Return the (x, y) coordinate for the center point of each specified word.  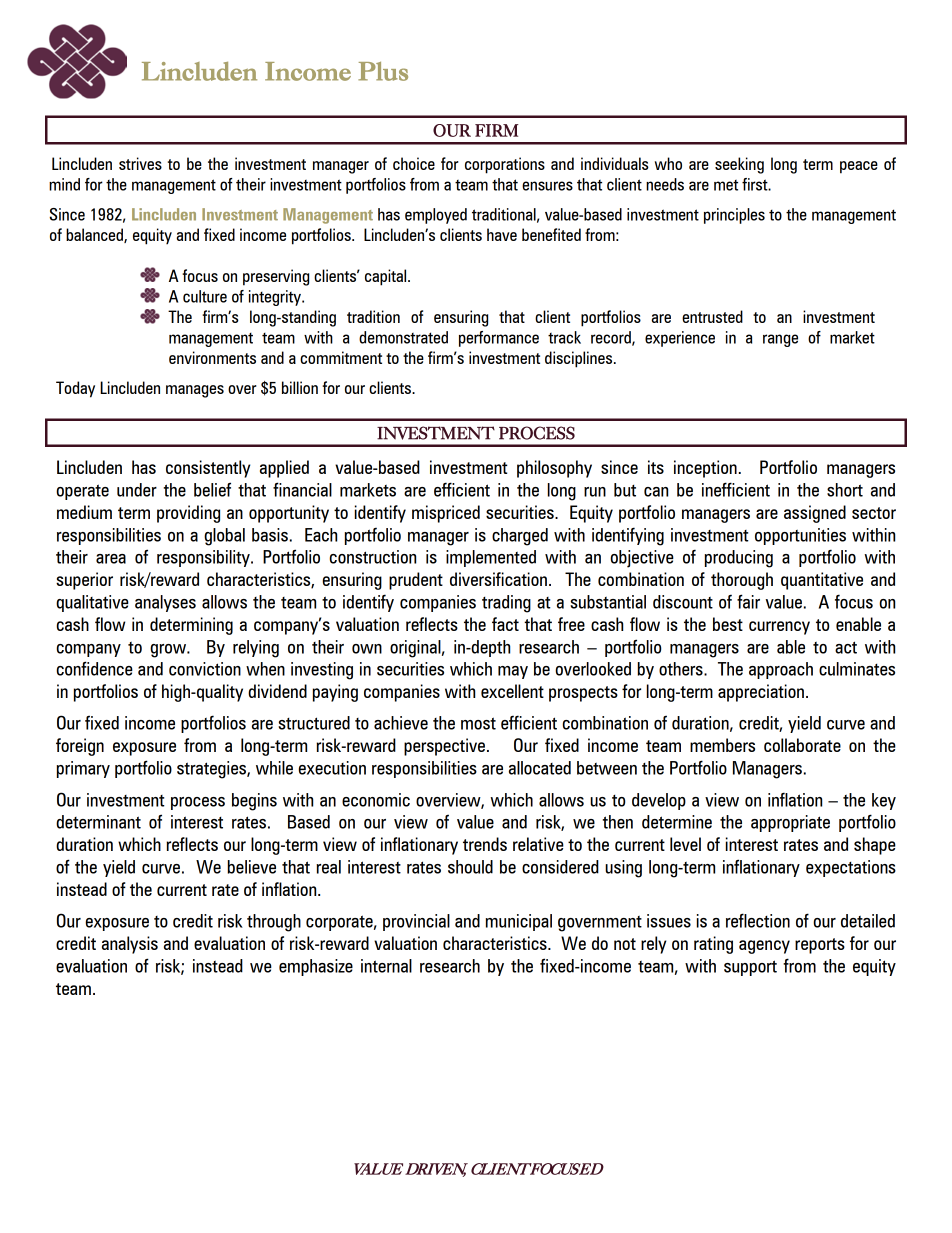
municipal (519, 922)
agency (764, 947)
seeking (739, 165)
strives (140, 163)
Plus (383, 71)
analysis (130, 945)
